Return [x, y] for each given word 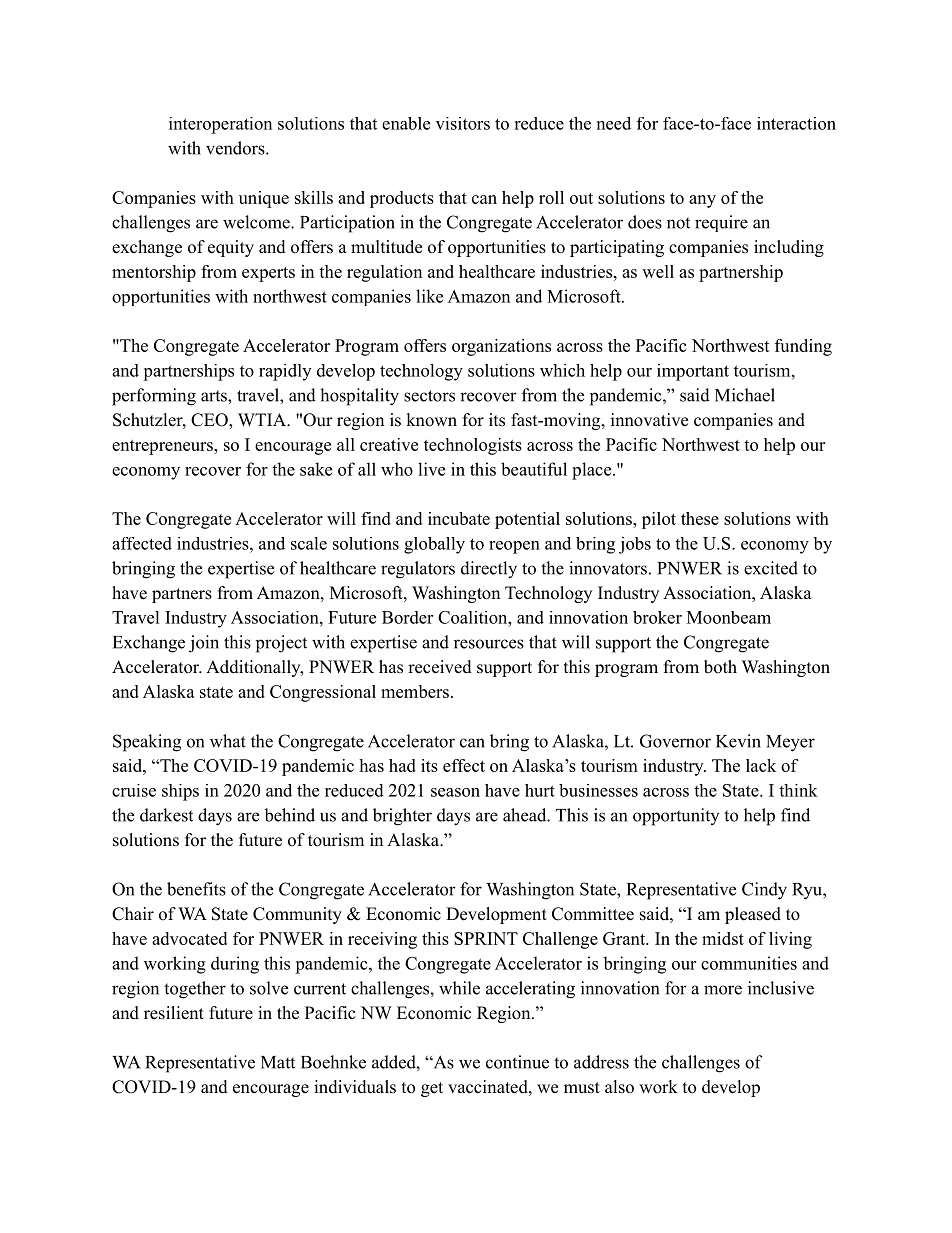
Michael [745, 395]
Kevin [738, 741]
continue [517, 1062]
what [228, 741]
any [702, 201]
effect [464, 765]
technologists [473, 446]
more [723, 990]
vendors [236, 148]
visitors [463, 123]
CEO [210, 421]
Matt [278, 1062]
